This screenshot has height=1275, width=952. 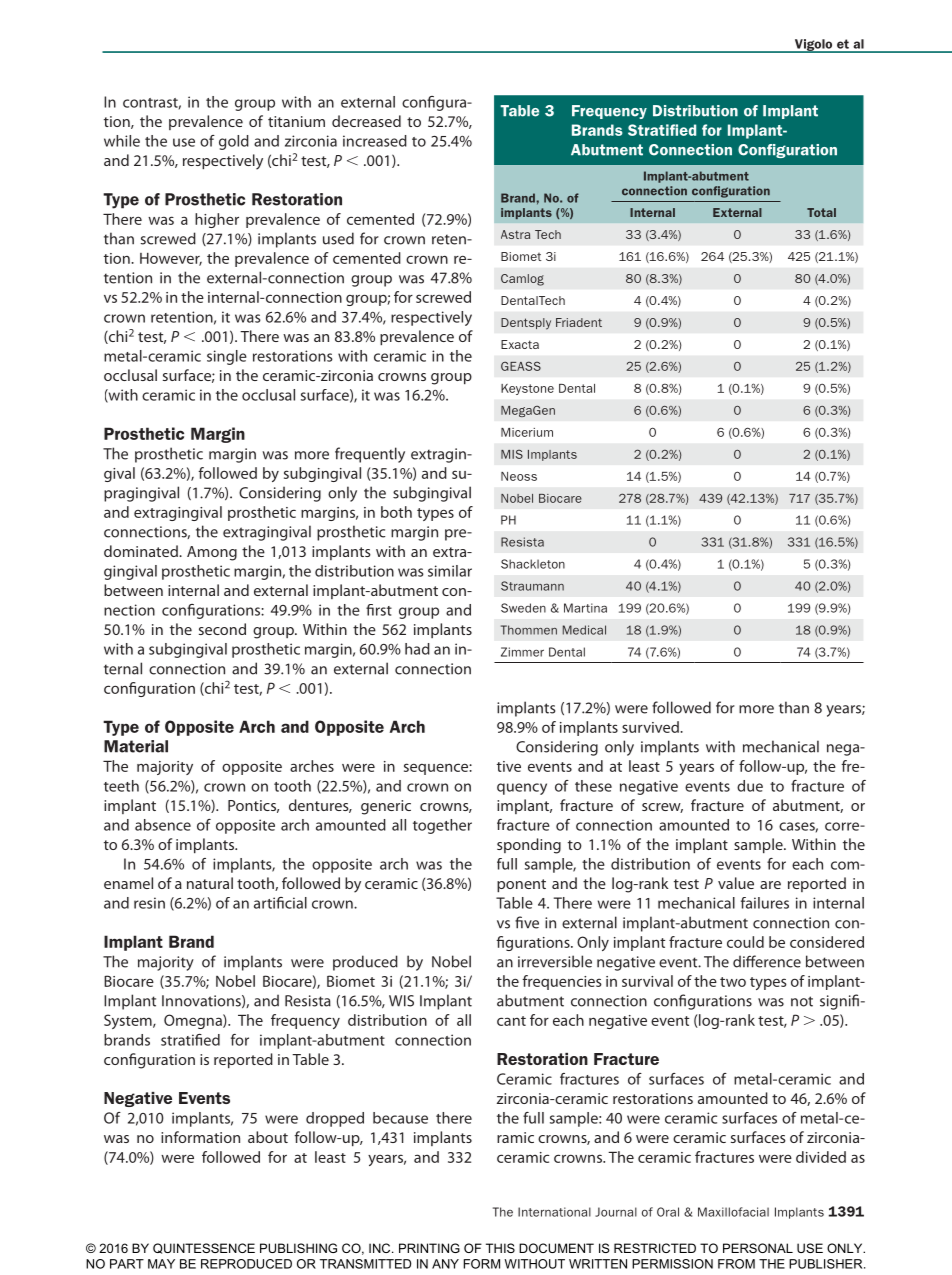 What do you see at coordinates (733, 1212) in the screenshot?
I see `Maxillofacial` at bounding box center [733, 1212].
